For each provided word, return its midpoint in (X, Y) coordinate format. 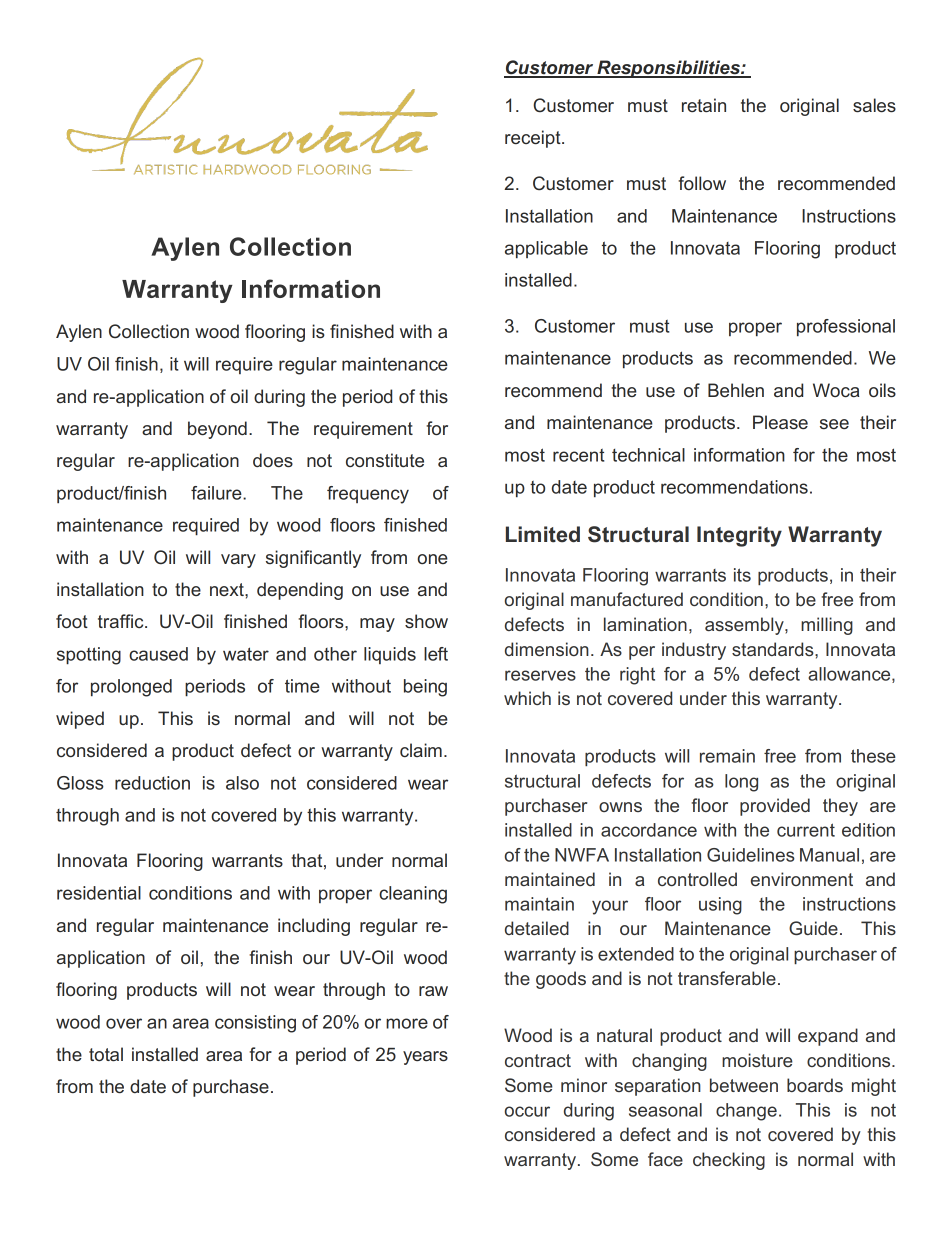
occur (527, 1111)
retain (704, 105)
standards (774, 649)
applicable (546, 249)
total (106, 1054)
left (436, 654)
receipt (534, 139)
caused (158, 654)
